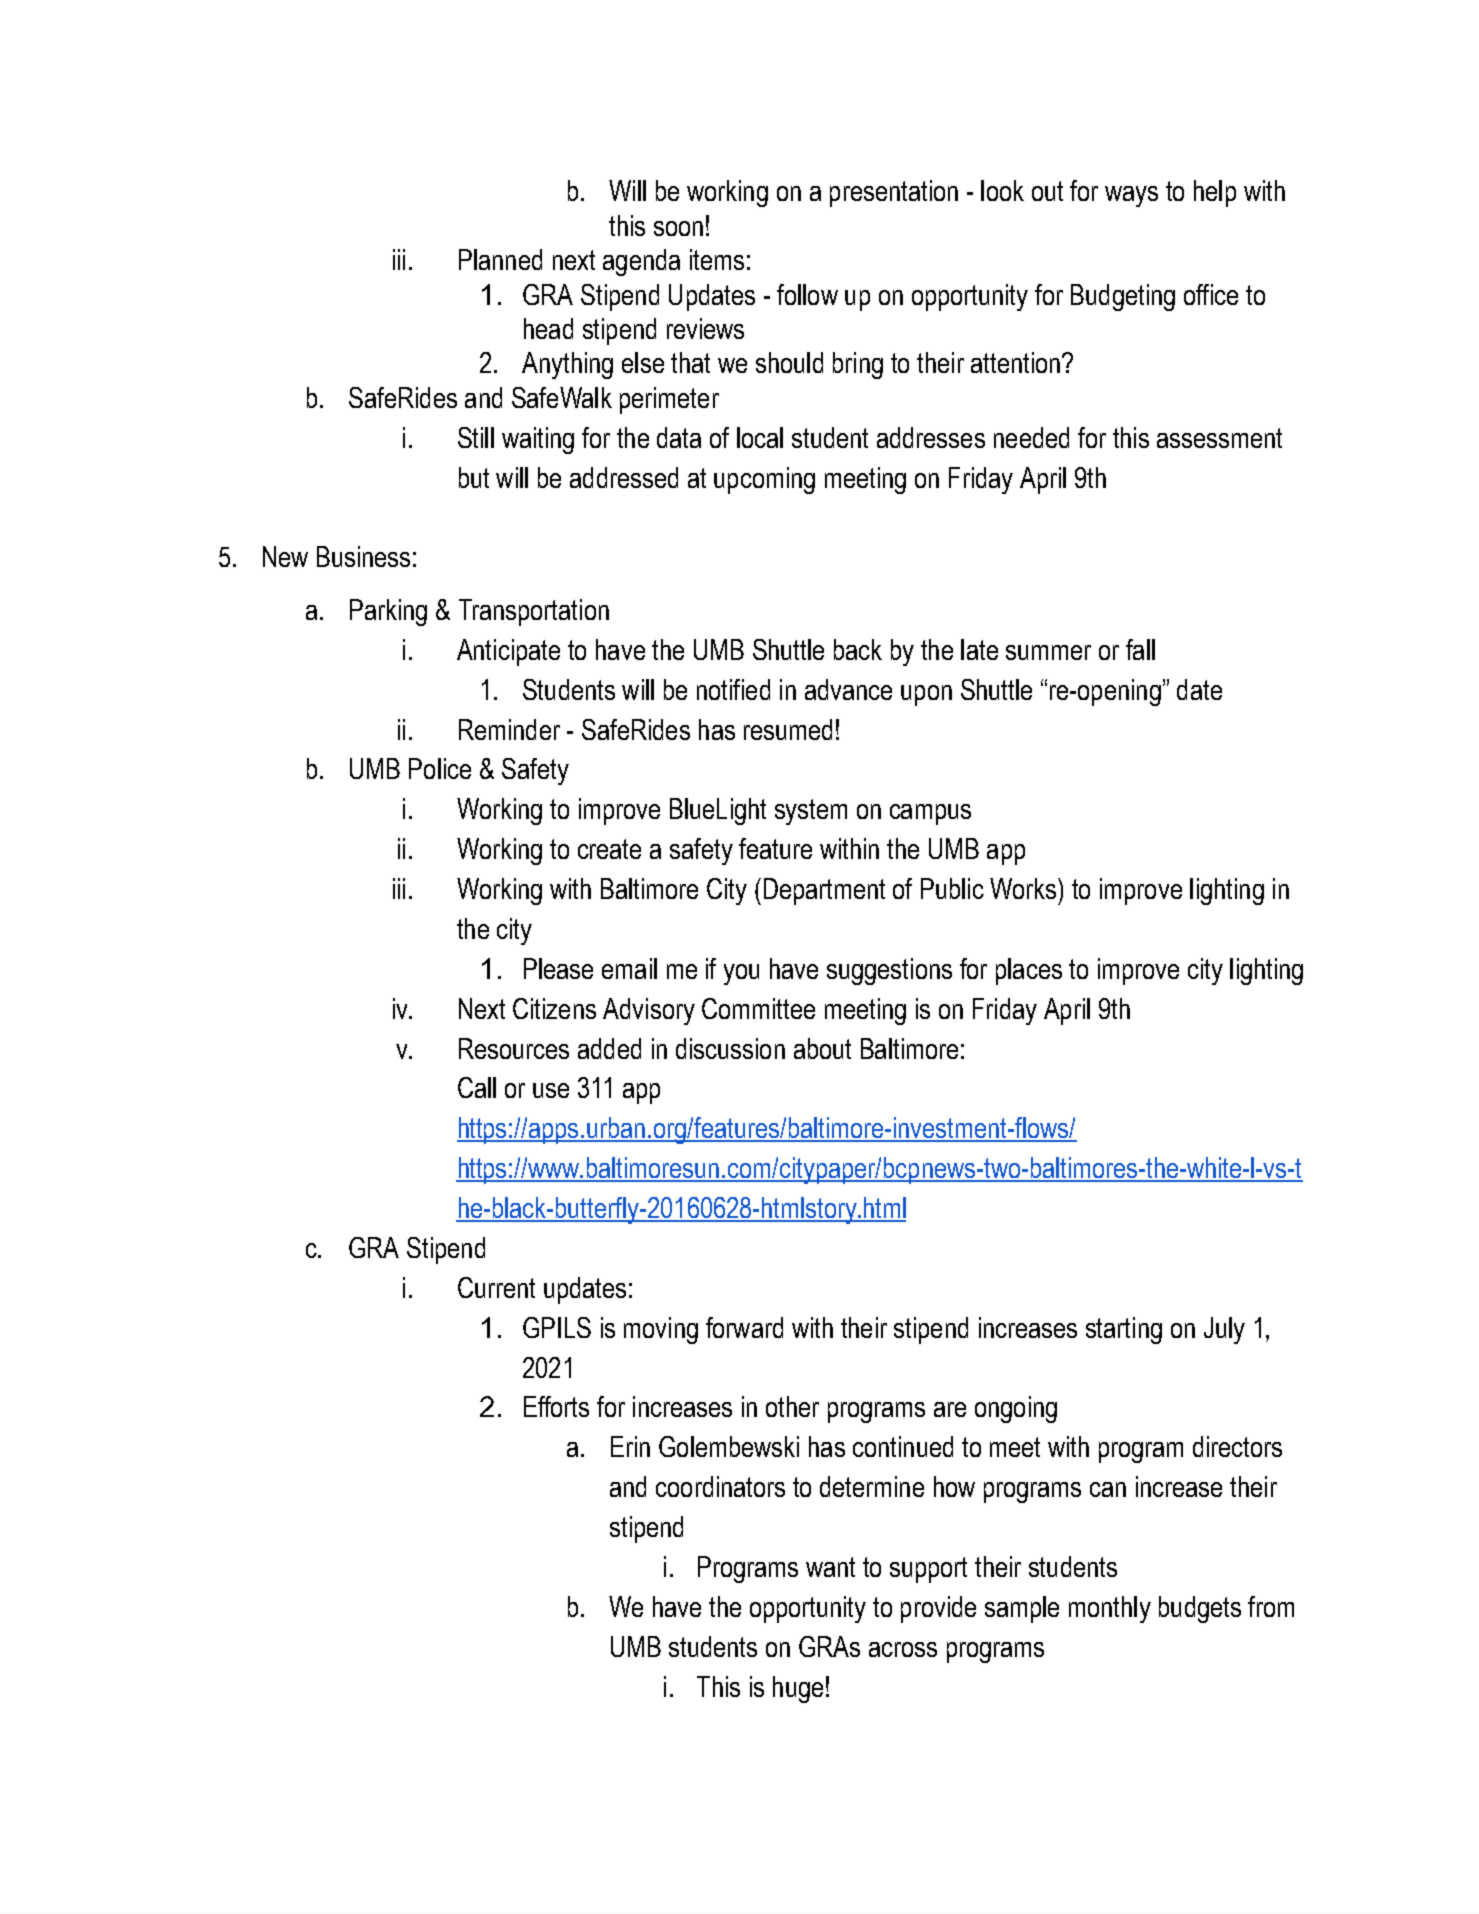 The width and height of the screenshot is (1479, 1914). I want to click on about, so click(822, 1048).
